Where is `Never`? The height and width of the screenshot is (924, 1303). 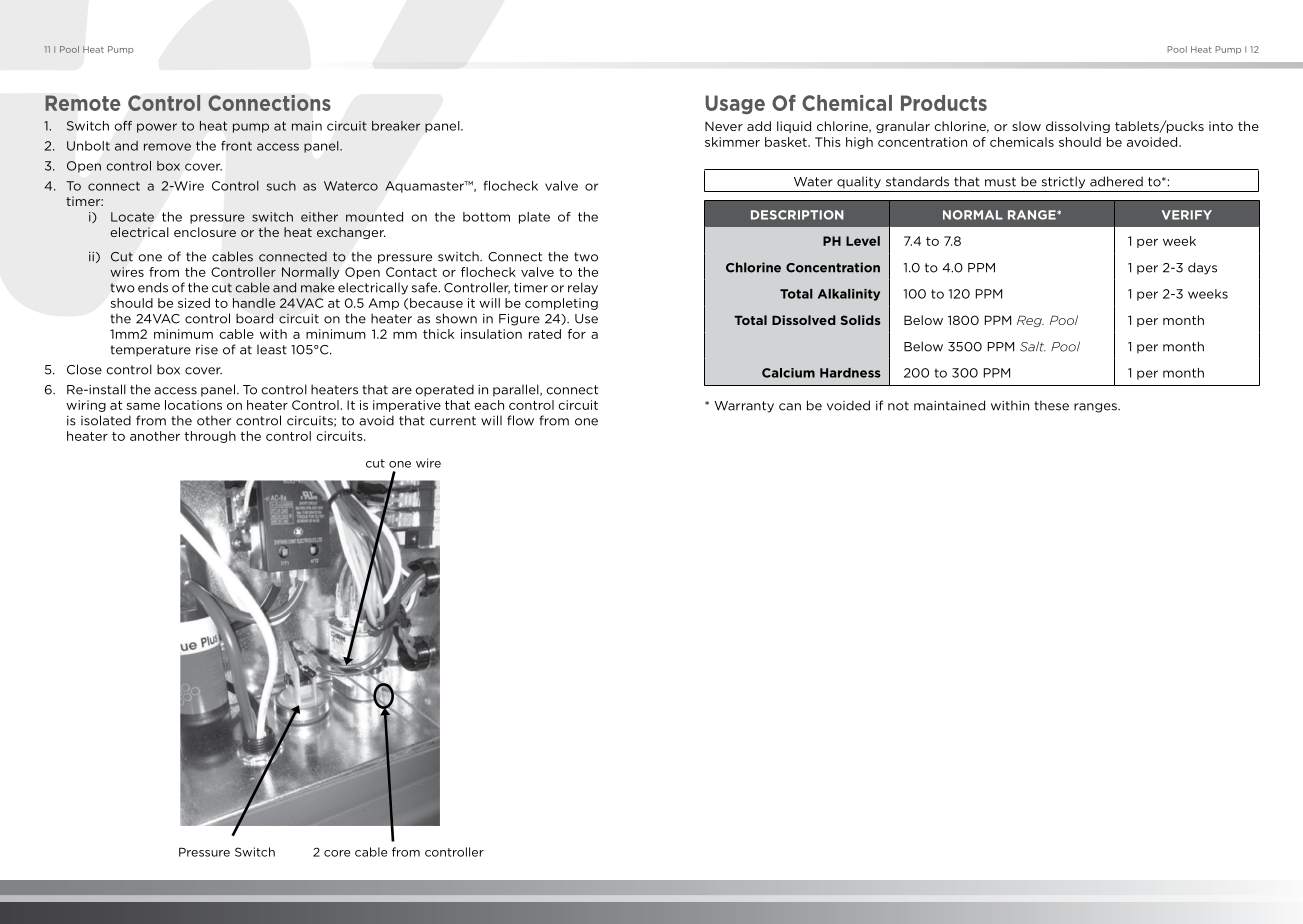
Never is located at coordinates (724, 126).
